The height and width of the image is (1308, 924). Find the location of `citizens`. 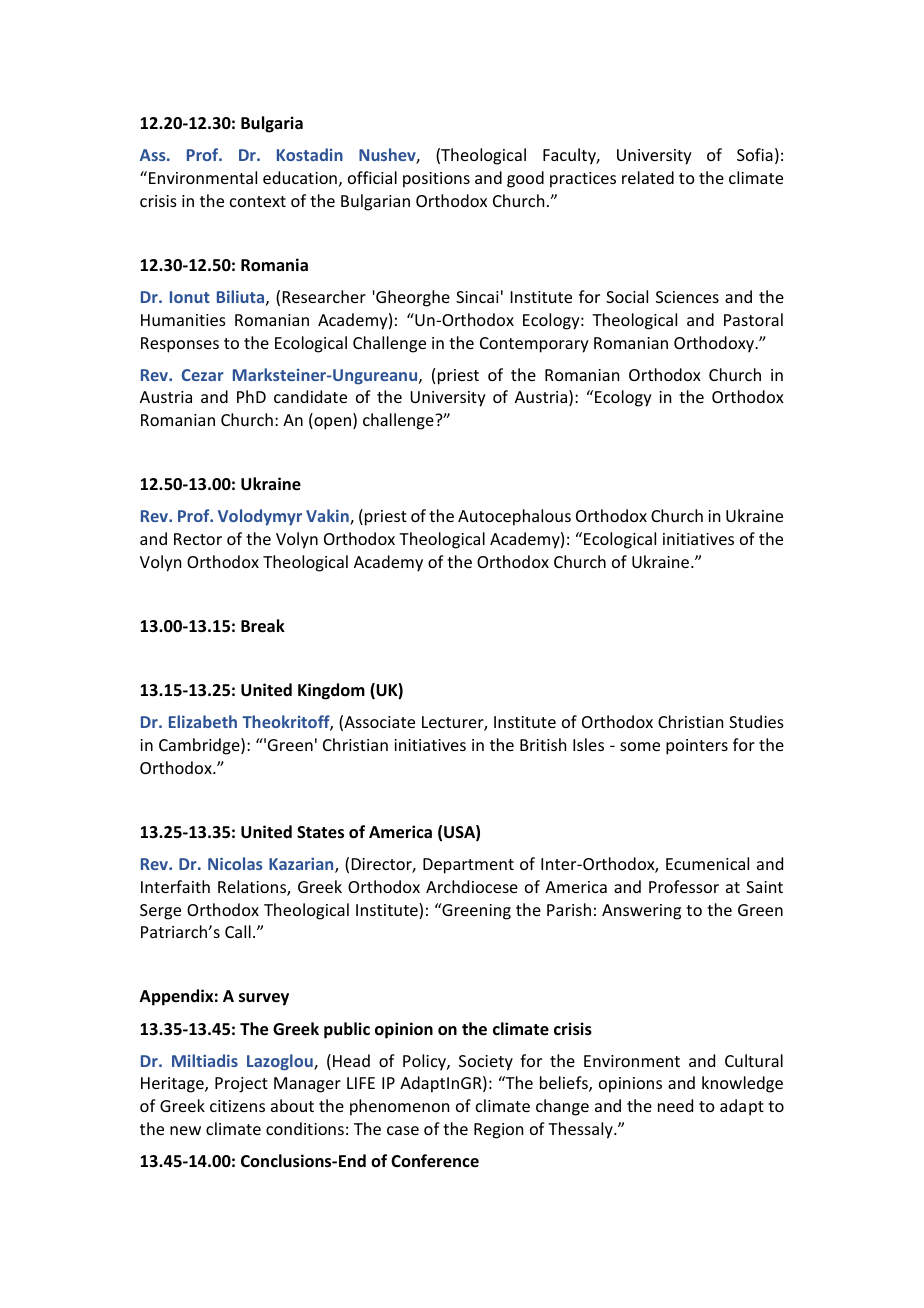

citizens is located at coordinates (237, 1106).
